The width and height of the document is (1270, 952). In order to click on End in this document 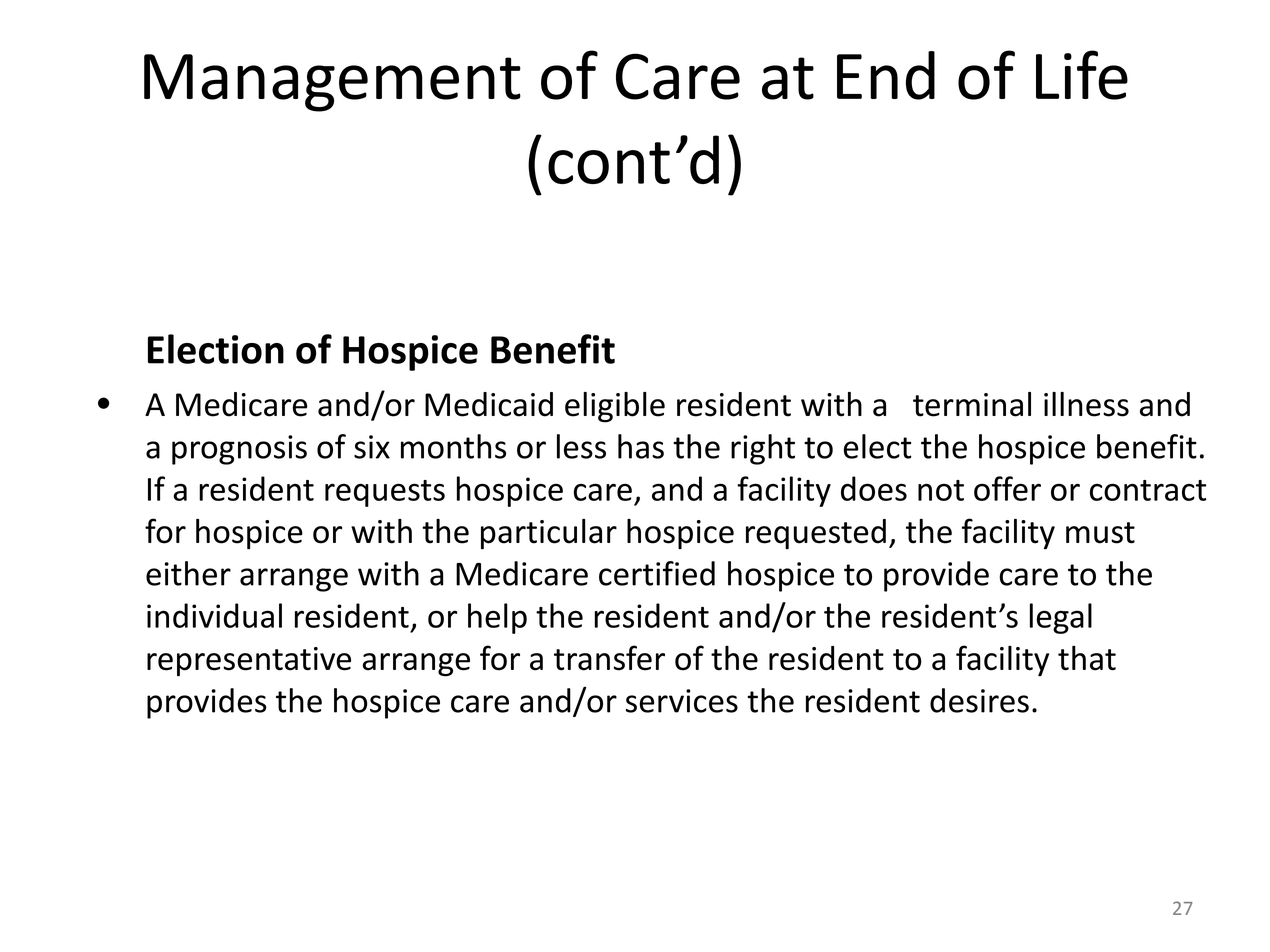, I will do `click(886, 75)`.
